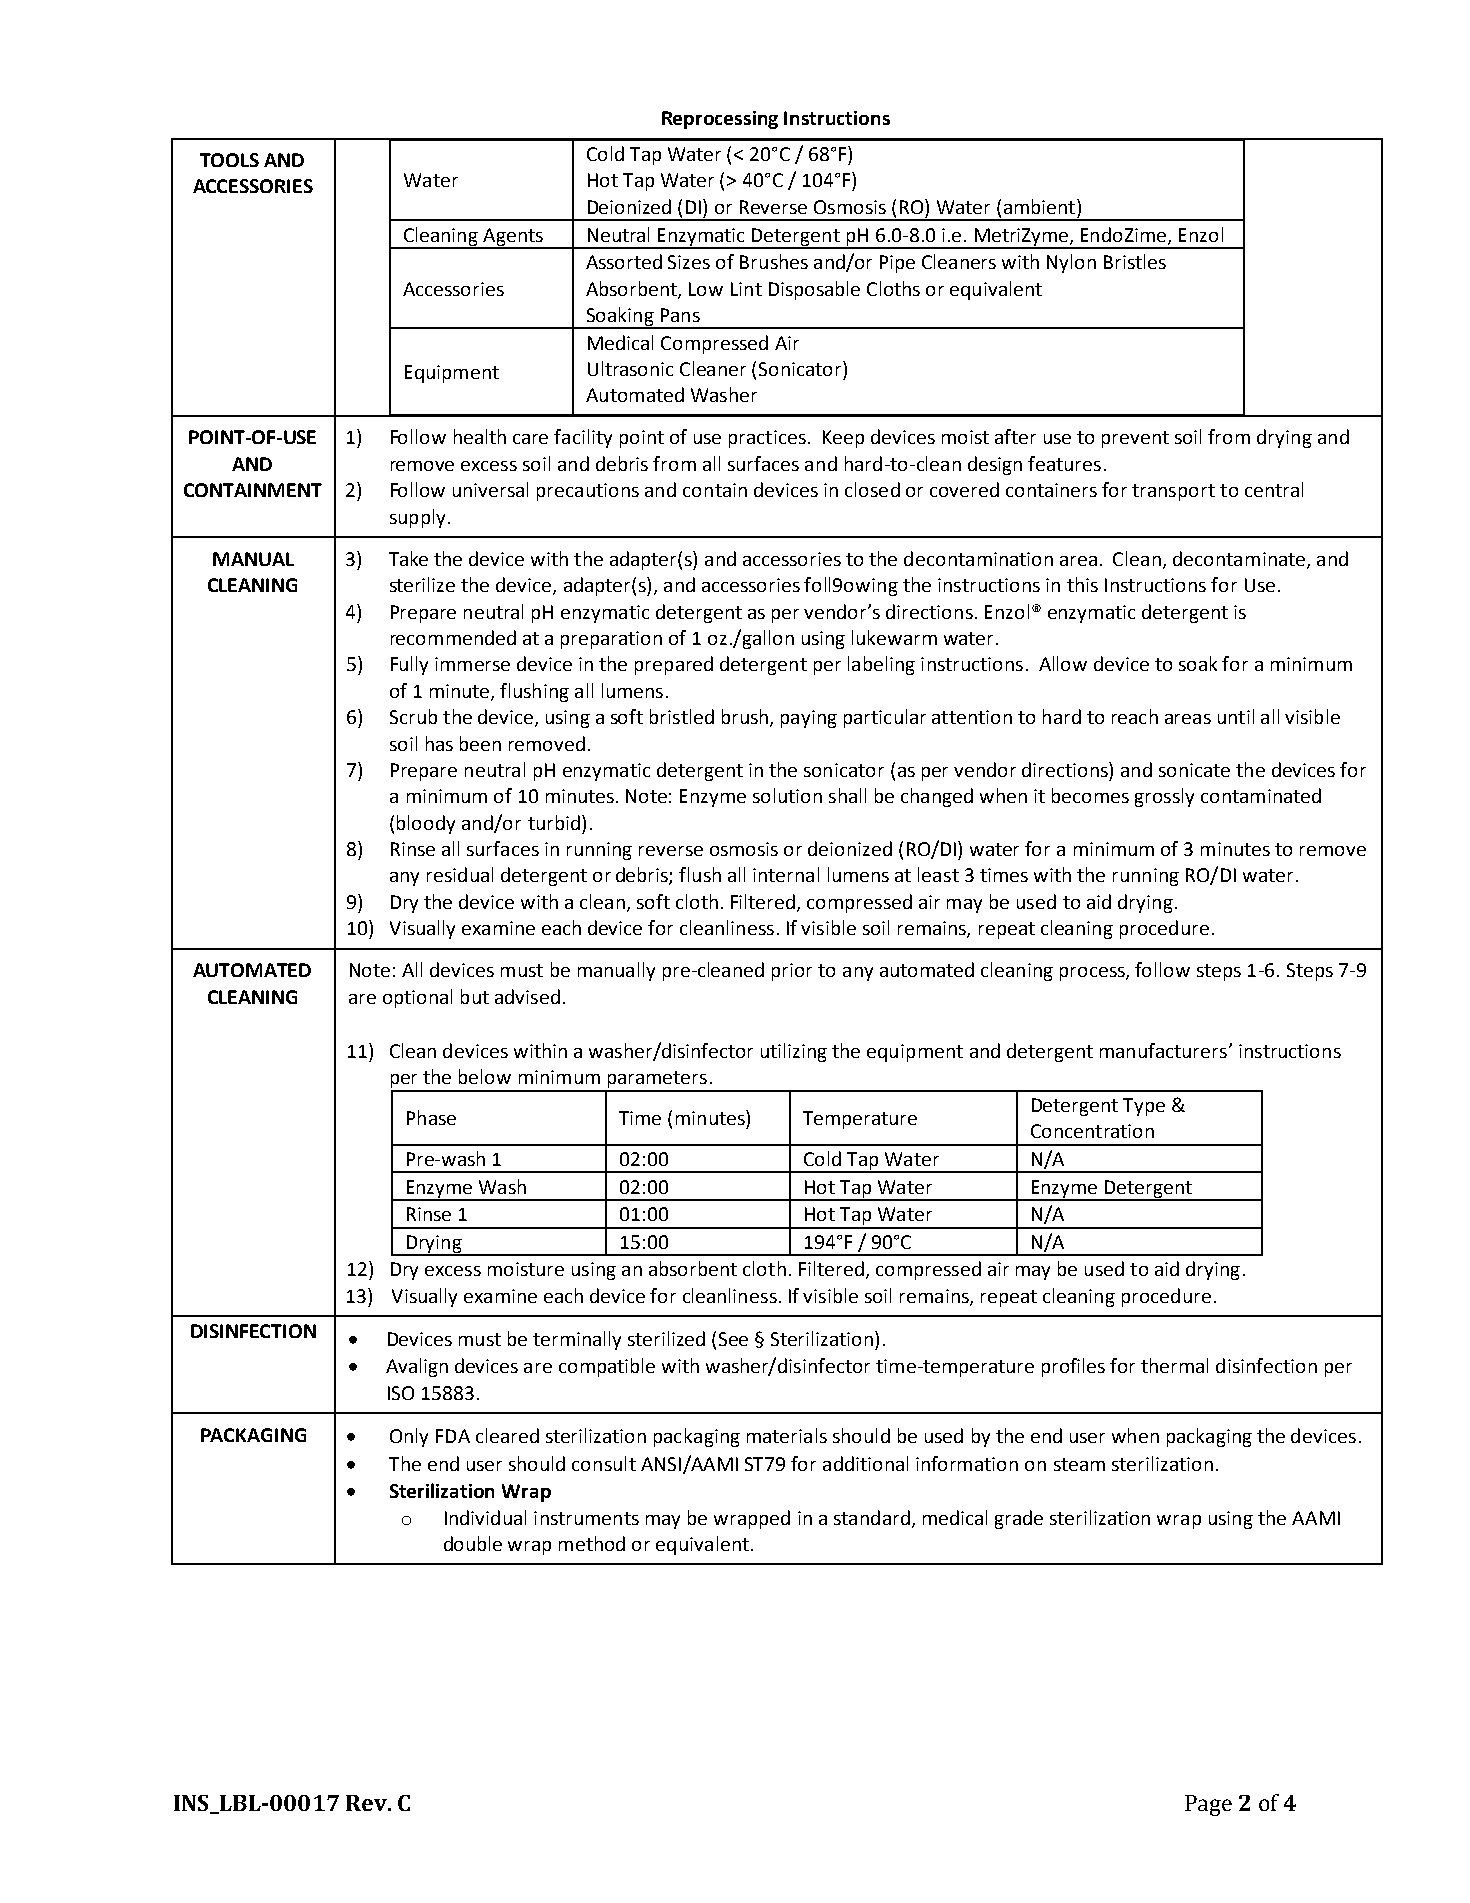 The height and width of the screenshot is (1903, 1470). Describe the element at coordinates (1071, 263) in the screenshot. I see `Nylon` at that location.
